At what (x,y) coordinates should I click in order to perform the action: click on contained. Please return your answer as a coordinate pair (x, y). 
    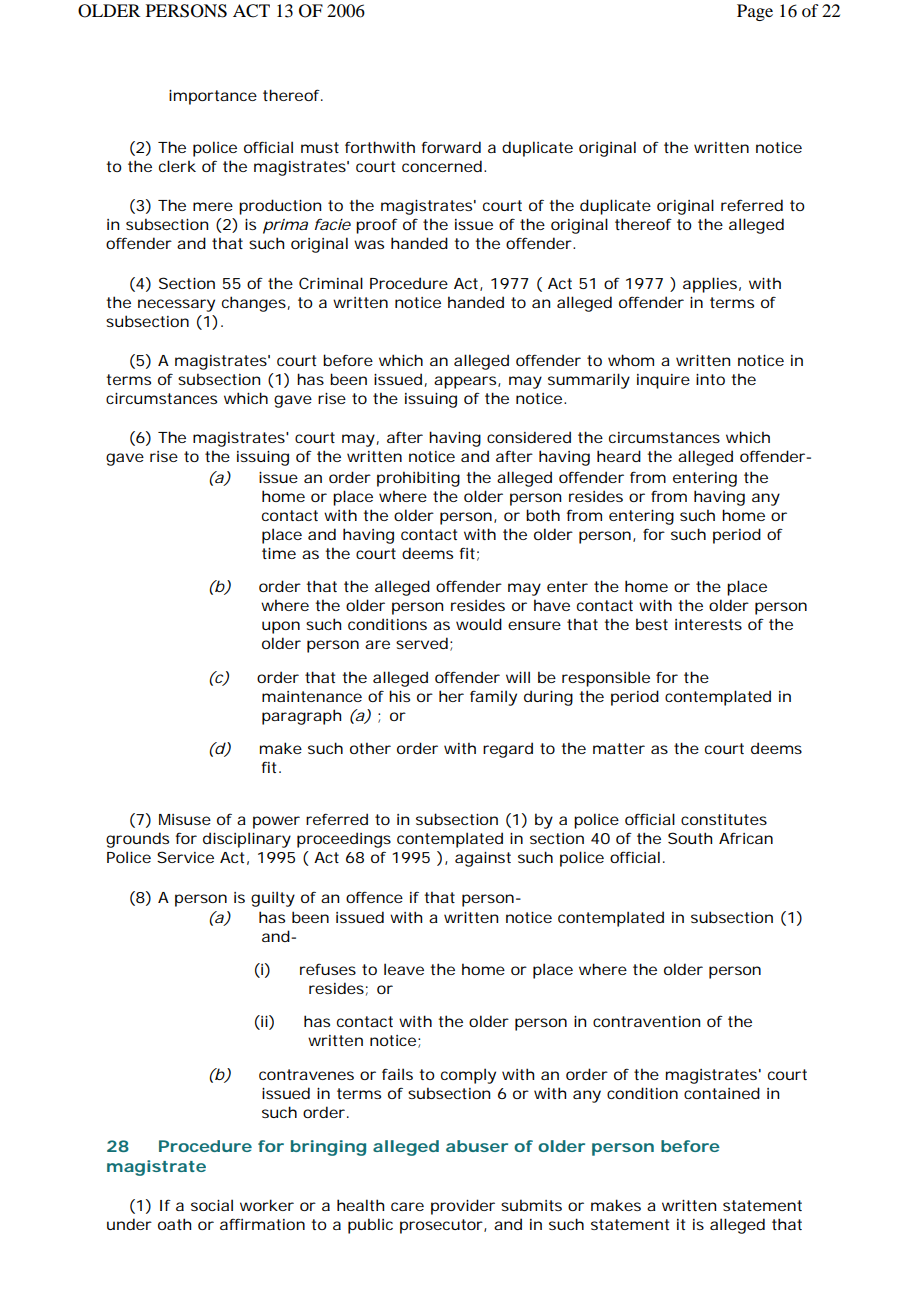
    Looking at the image, I should click on (722, 1093).
